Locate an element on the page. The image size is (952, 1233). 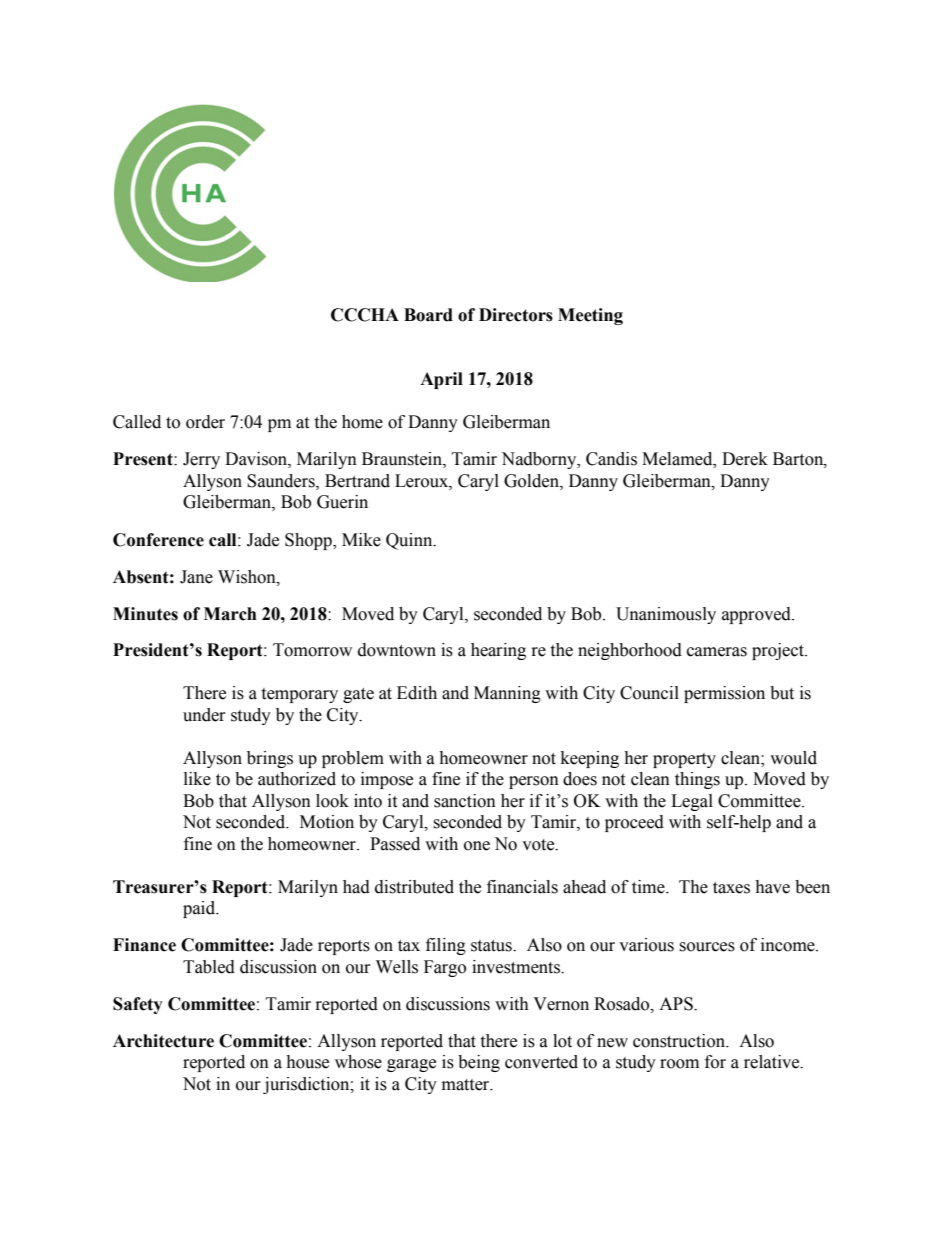
sanction is located at coordinates (465, 801).
